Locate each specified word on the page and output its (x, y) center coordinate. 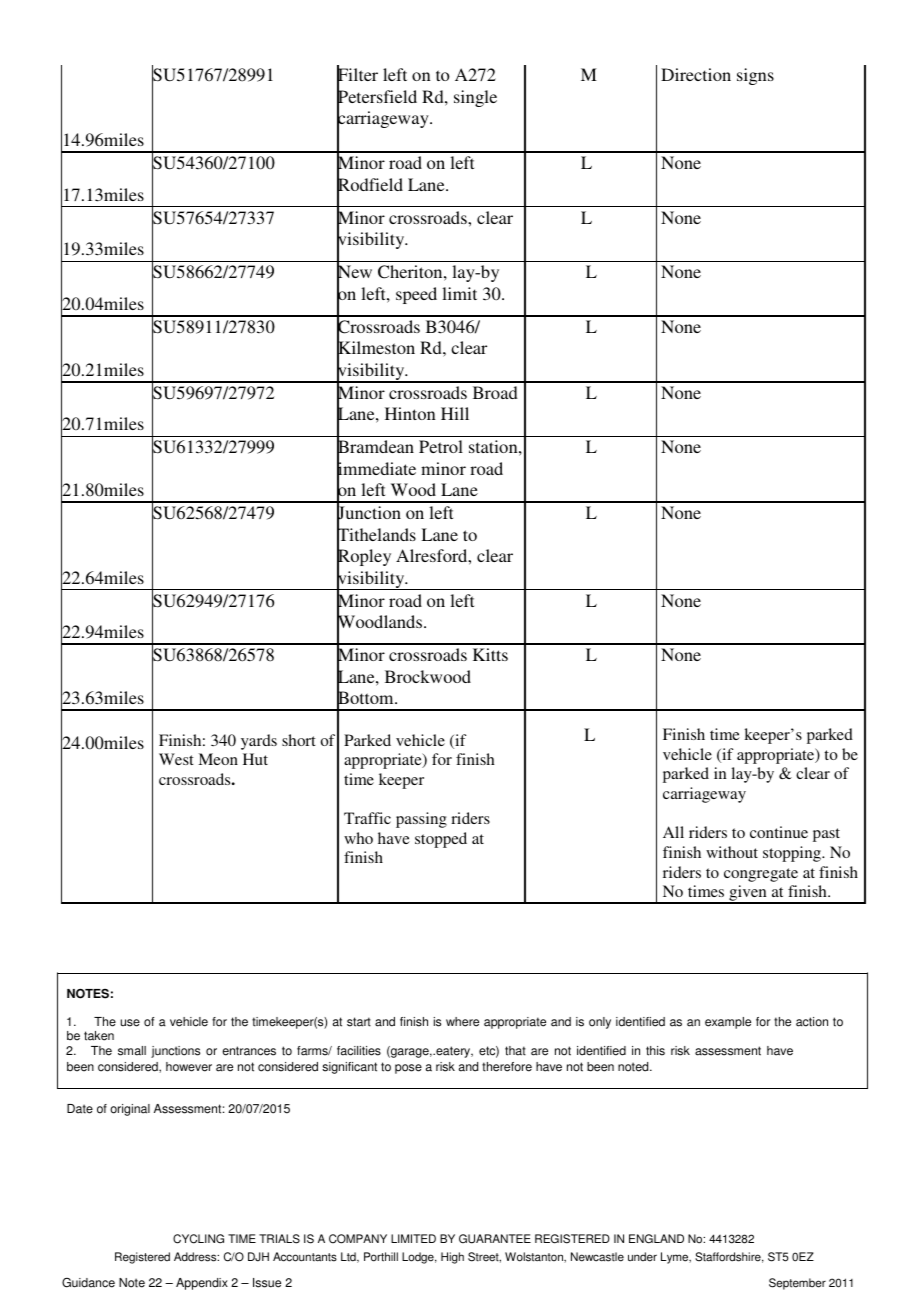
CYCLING (198, 1239)
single (475, 98)
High (452, 1258)
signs (755, 76)
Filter (357, 75)
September (797, 1284)
